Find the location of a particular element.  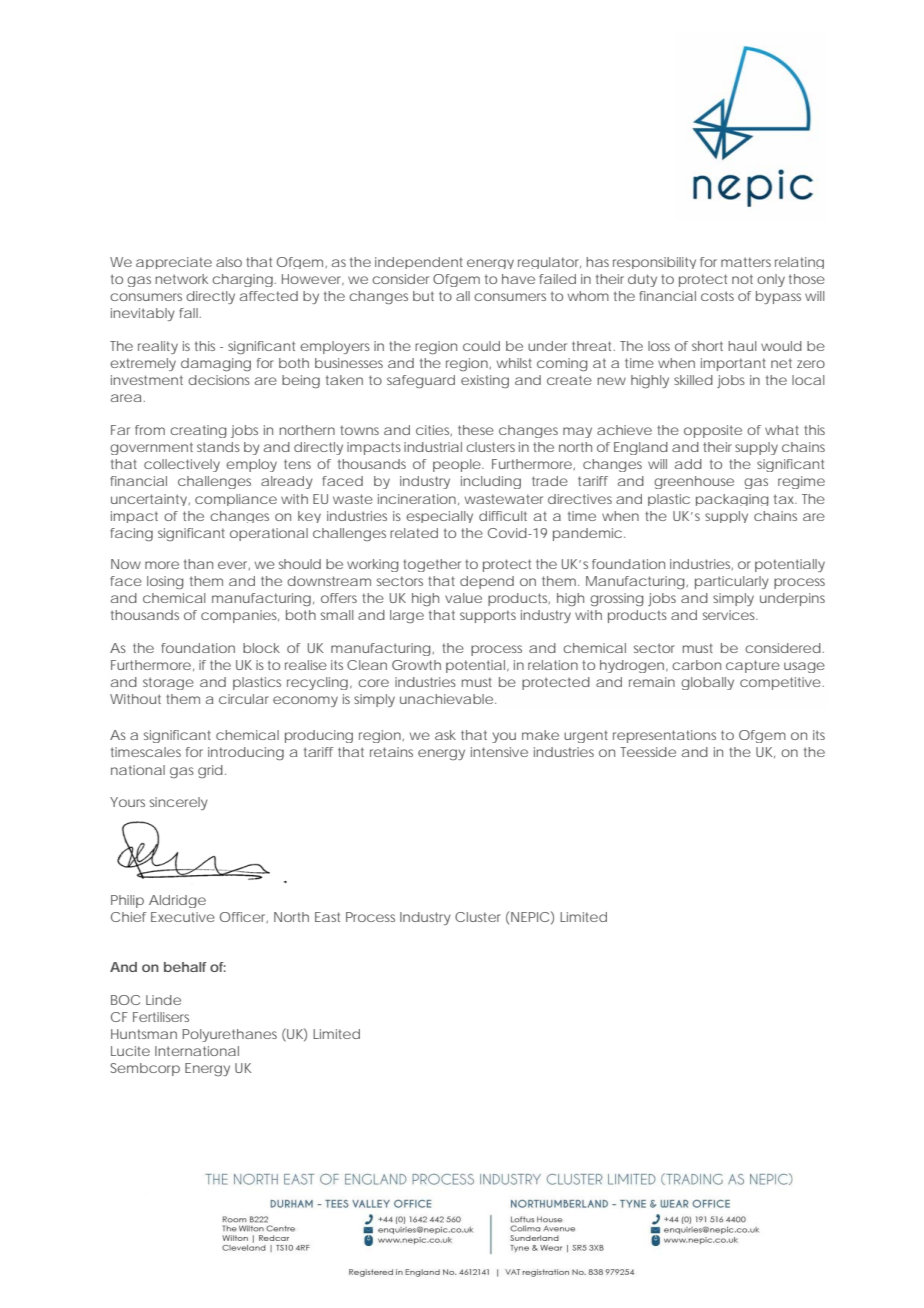

Fertilisers is located at coordinates (161, 1017).
